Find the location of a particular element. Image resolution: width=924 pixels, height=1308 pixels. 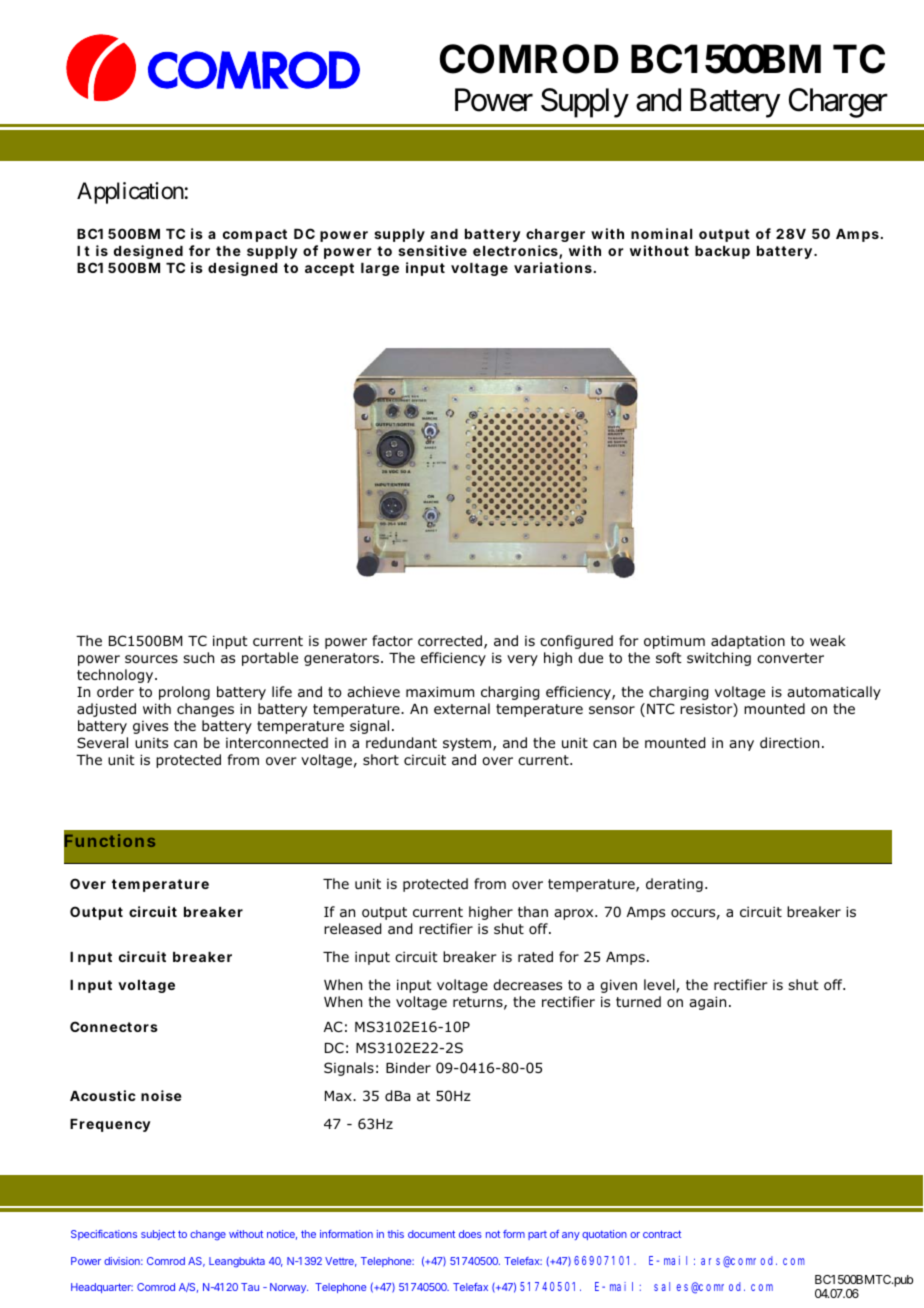

direction is located at coordinates (789, 743).
